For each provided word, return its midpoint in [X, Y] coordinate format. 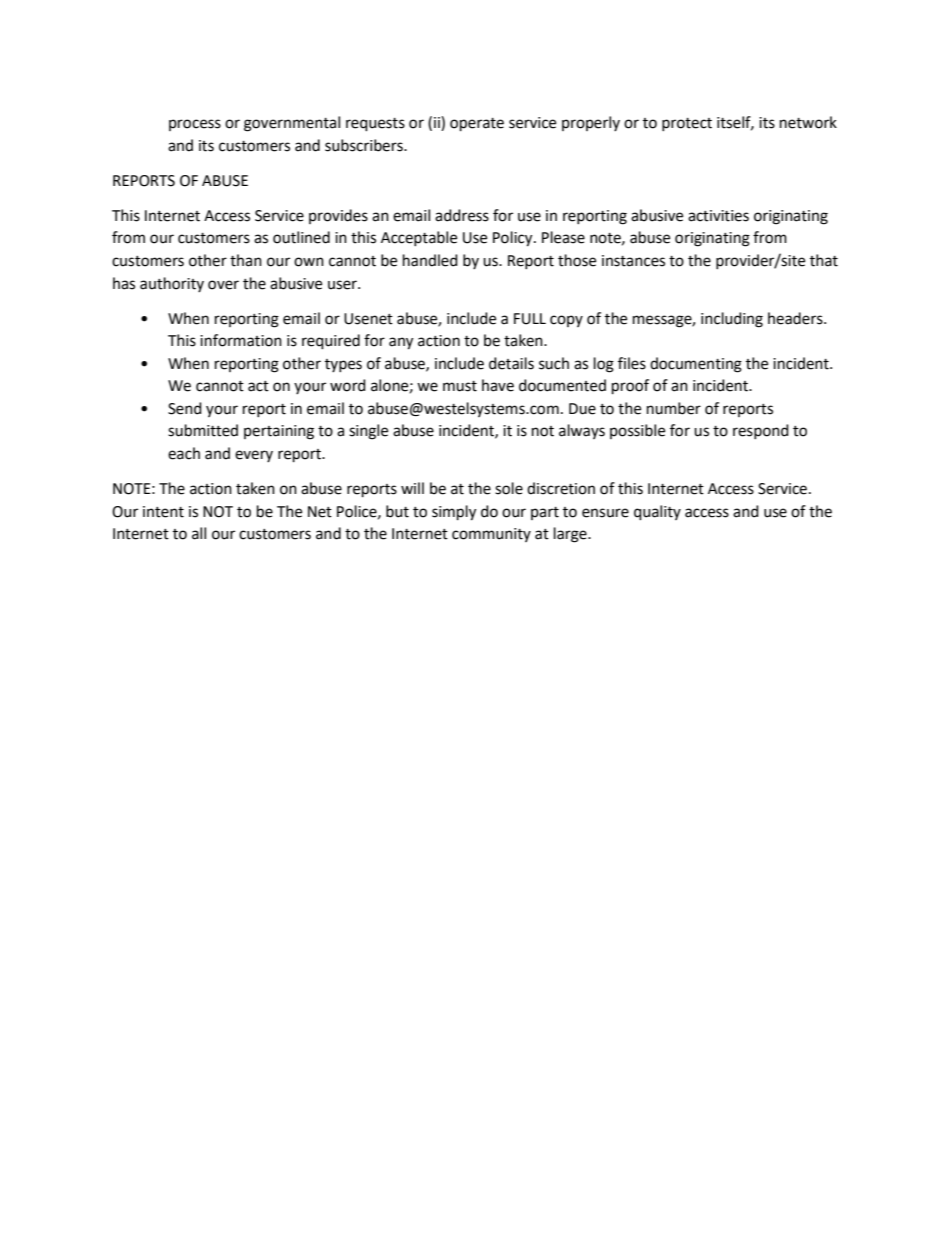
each [184, 453]
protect [687, 124]
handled [430, 260]
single [368, 432]
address [462, 215]
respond [761, 431]
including [732, 320]
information [241, 340]
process [195, 125]
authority [172, 284]
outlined [301, 237]
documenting [696, 365]
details [511, 363]
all [199, 533]
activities [718, 216]
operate [477, 125]
